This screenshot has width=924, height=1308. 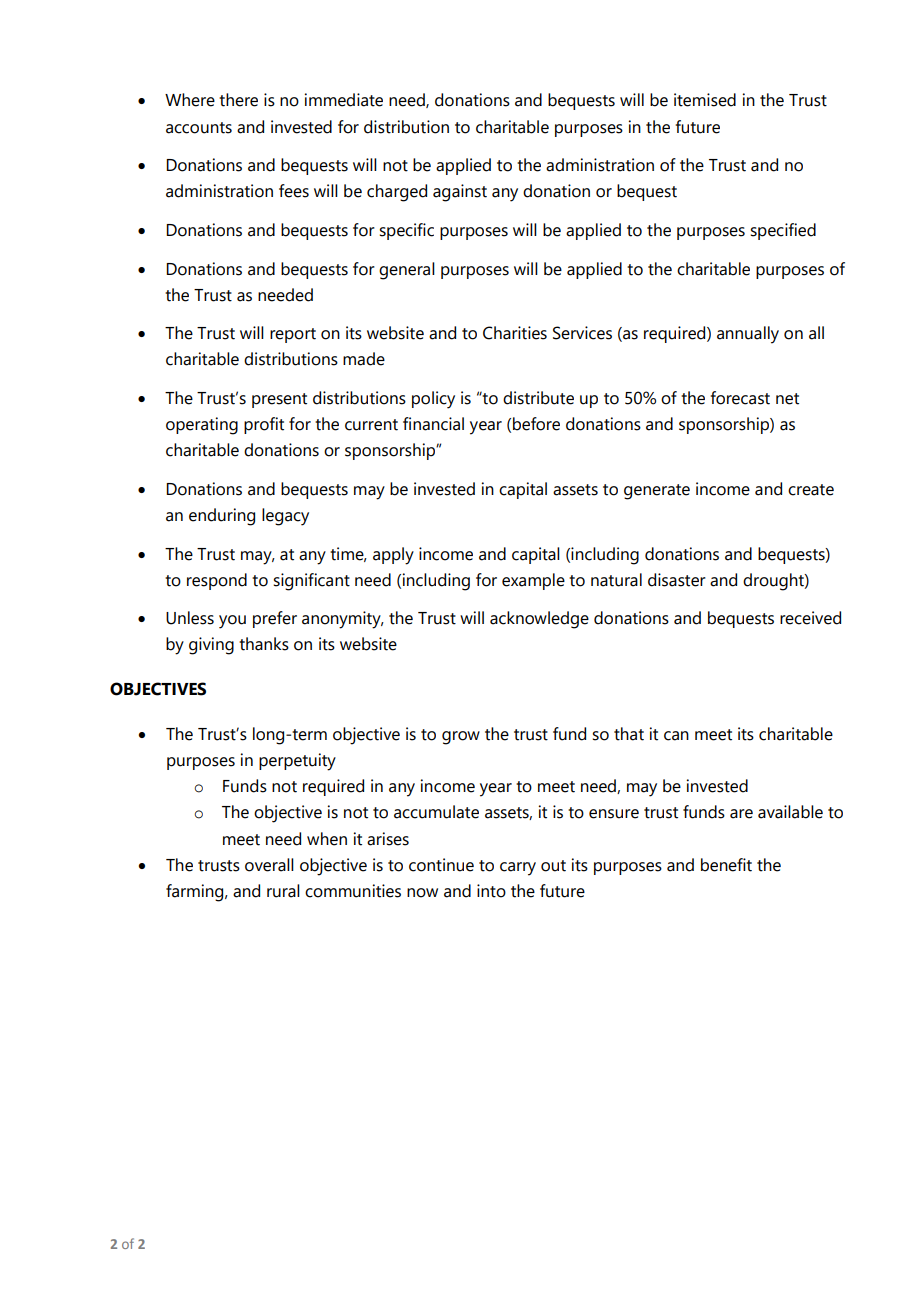 I want to click on report, so click(x=293, y=335).
